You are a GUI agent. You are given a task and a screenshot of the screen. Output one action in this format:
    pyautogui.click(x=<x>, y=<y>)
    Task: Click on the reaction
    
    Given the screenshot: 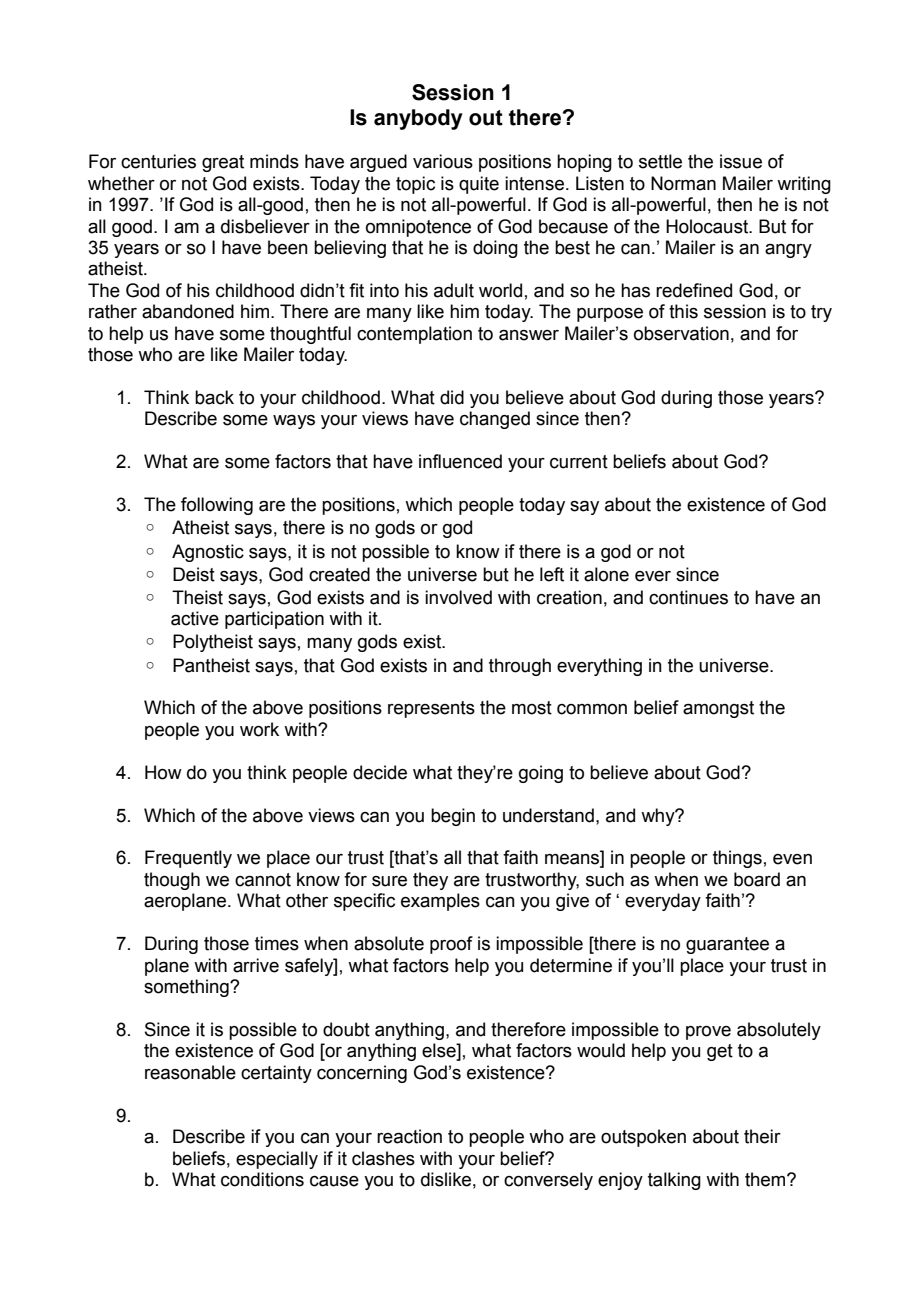 What is the action you would take?
    pyautogui.click(x=409, y=1136)
